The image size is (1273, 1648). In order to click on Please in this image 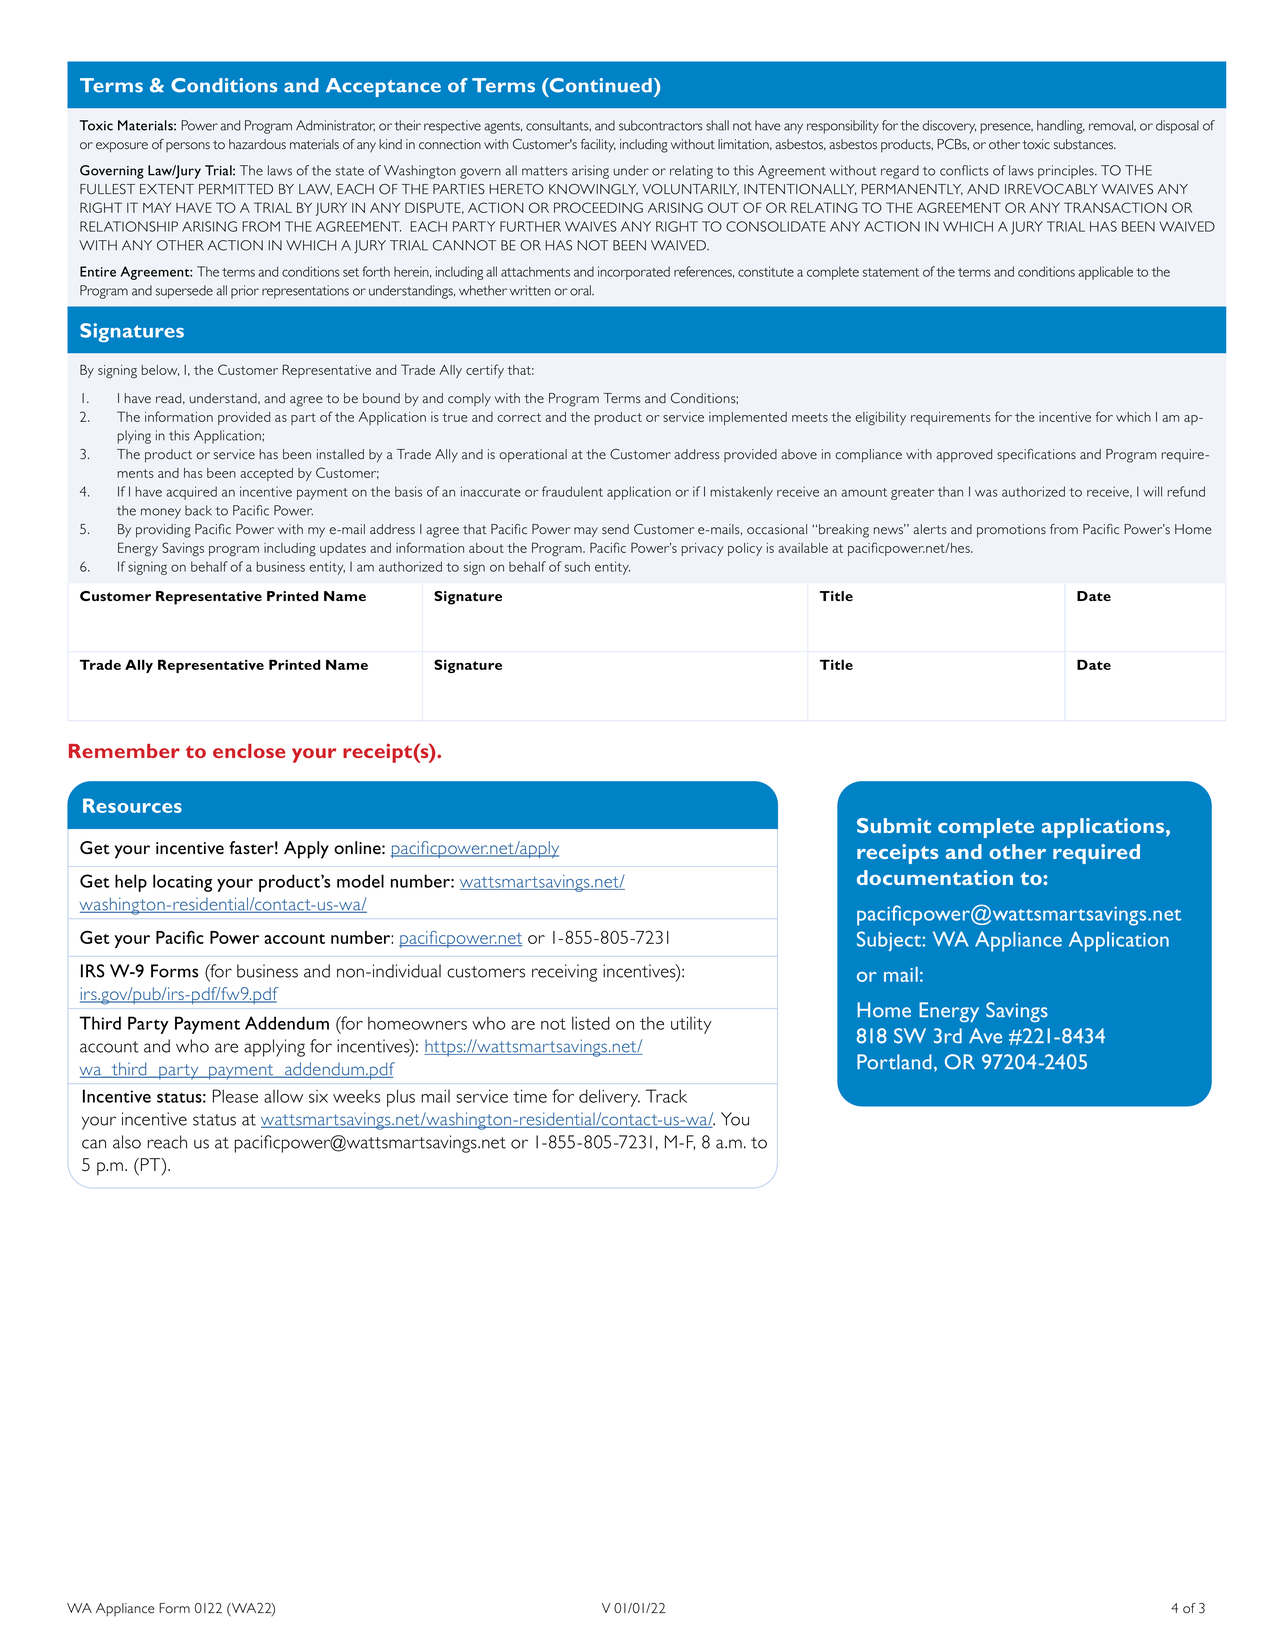, I will do `click(235, 1096)`.
